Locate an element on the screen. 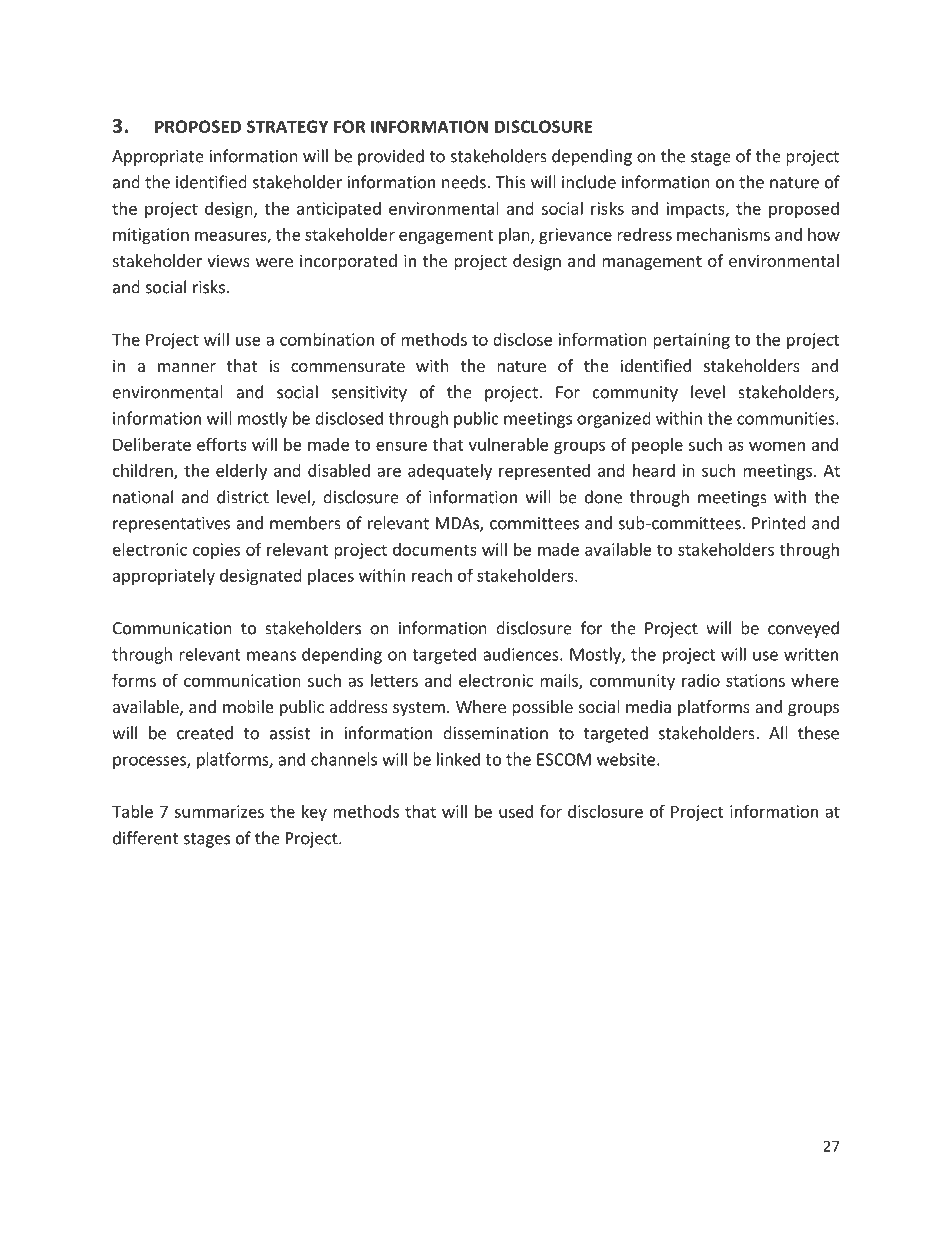 Image resolution: width=952 pixels, height=1233 pixels. used is located at coordinates (516, 811).
